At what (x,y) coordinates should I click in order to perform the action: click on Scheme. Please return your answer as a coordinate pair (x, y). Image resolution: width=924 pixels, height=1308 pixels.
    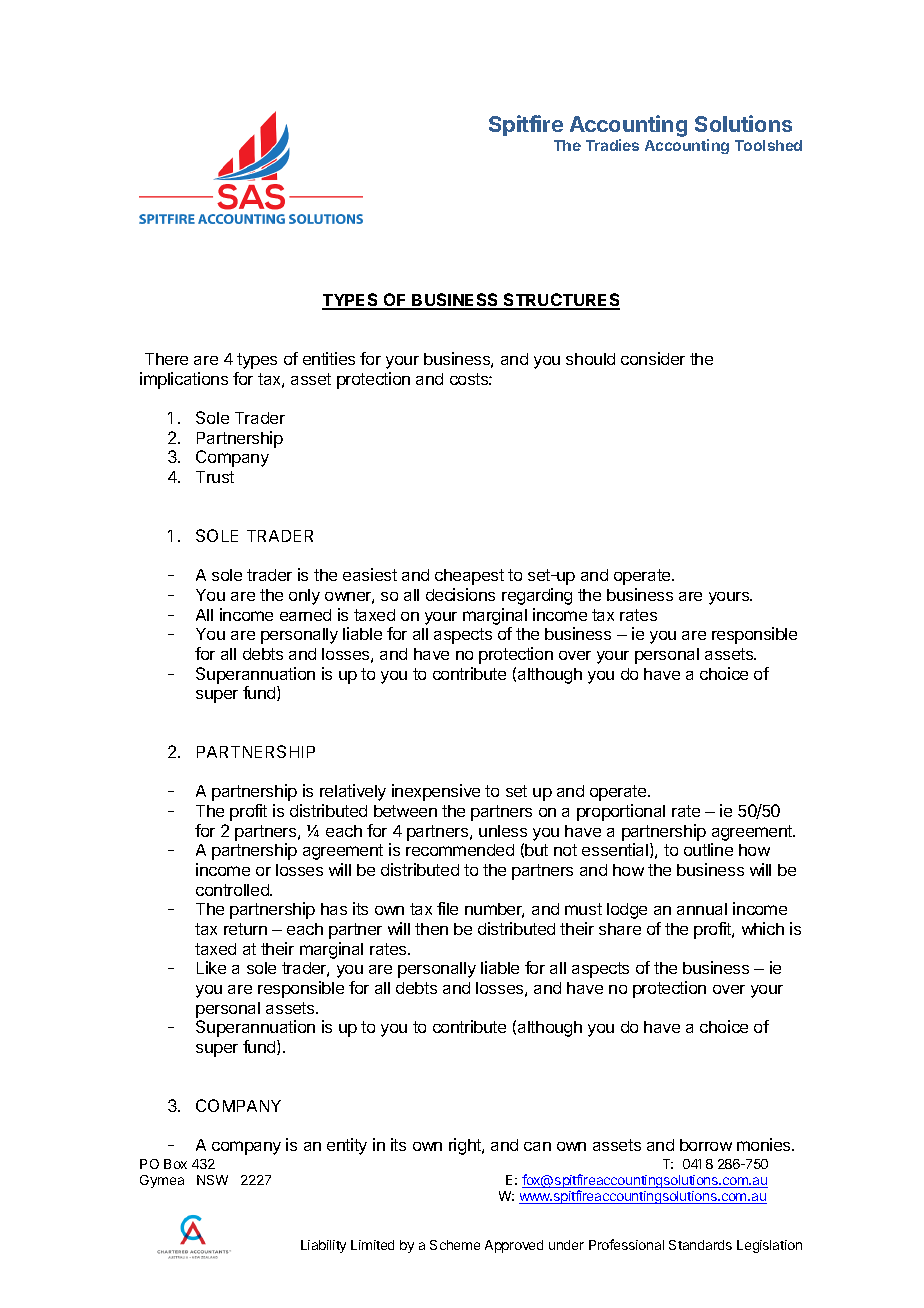
    Looking at the image, I should click on (455, 1245).
